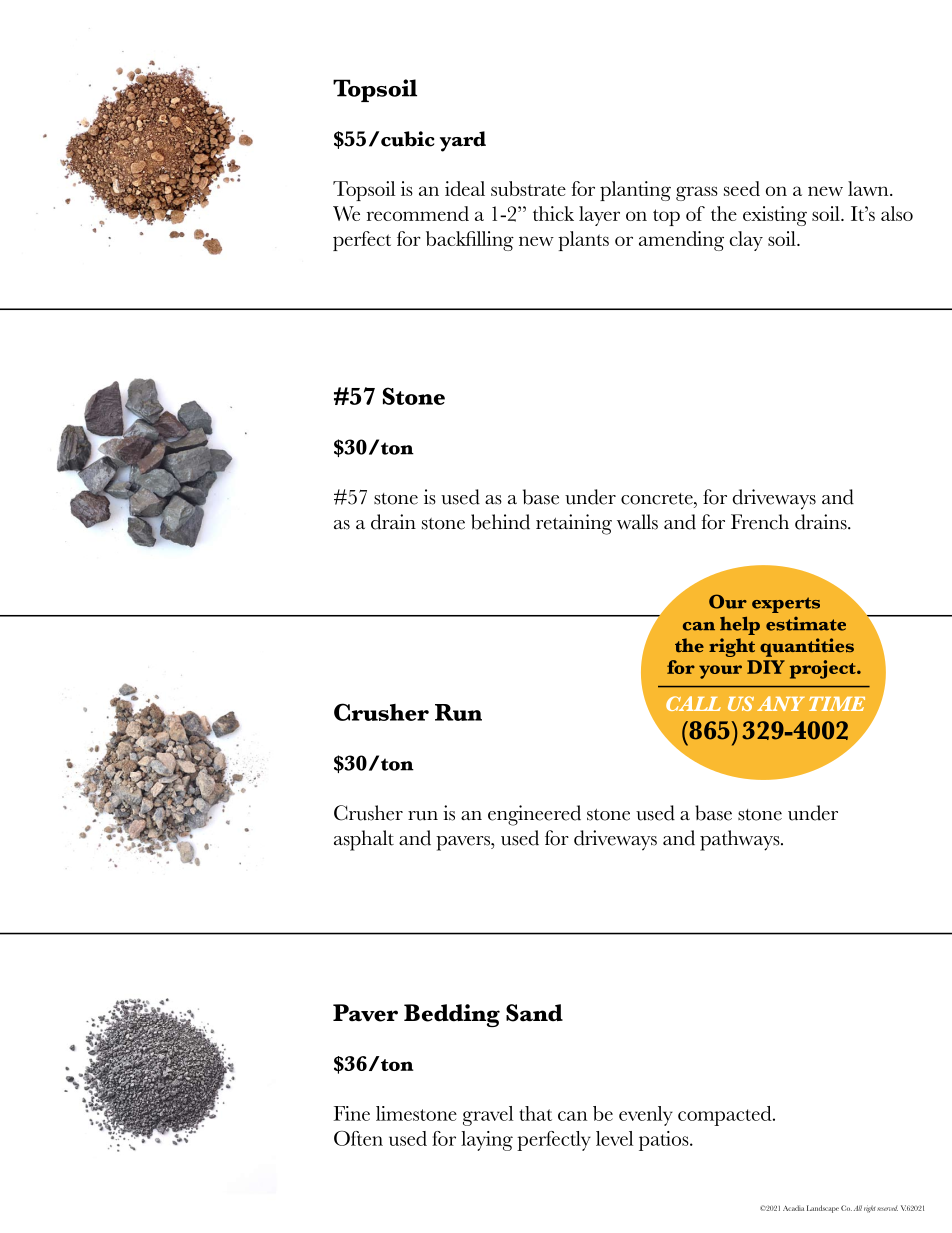 This page has width=952, height=1233. What do you see at coordinates (637, 522) in the page?
I see `walls` at bounding box center [637, 522].
